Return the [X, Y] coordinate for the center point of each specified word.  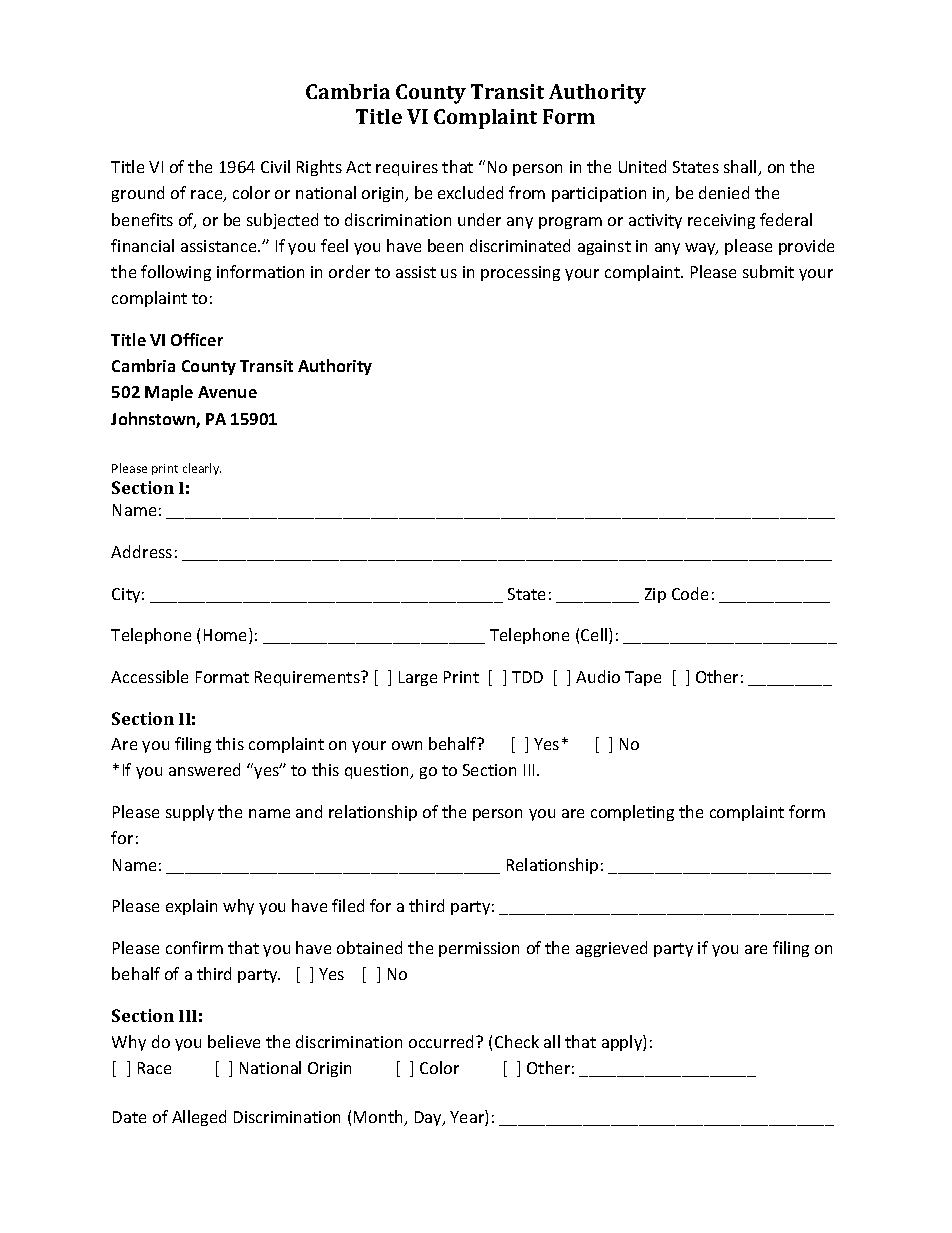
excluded [470, 192]
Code [690, 593]
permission [479, 949]
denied [724, 192]
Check [517, 1041]
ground [138, 194]
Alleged [199, 1118]
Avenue [227, 392]
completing [632, 813]
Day [429, 1118]
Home [227, 636]
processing [520, 273]
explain [191, 907]
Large [418, 678]
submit [768, 271]
